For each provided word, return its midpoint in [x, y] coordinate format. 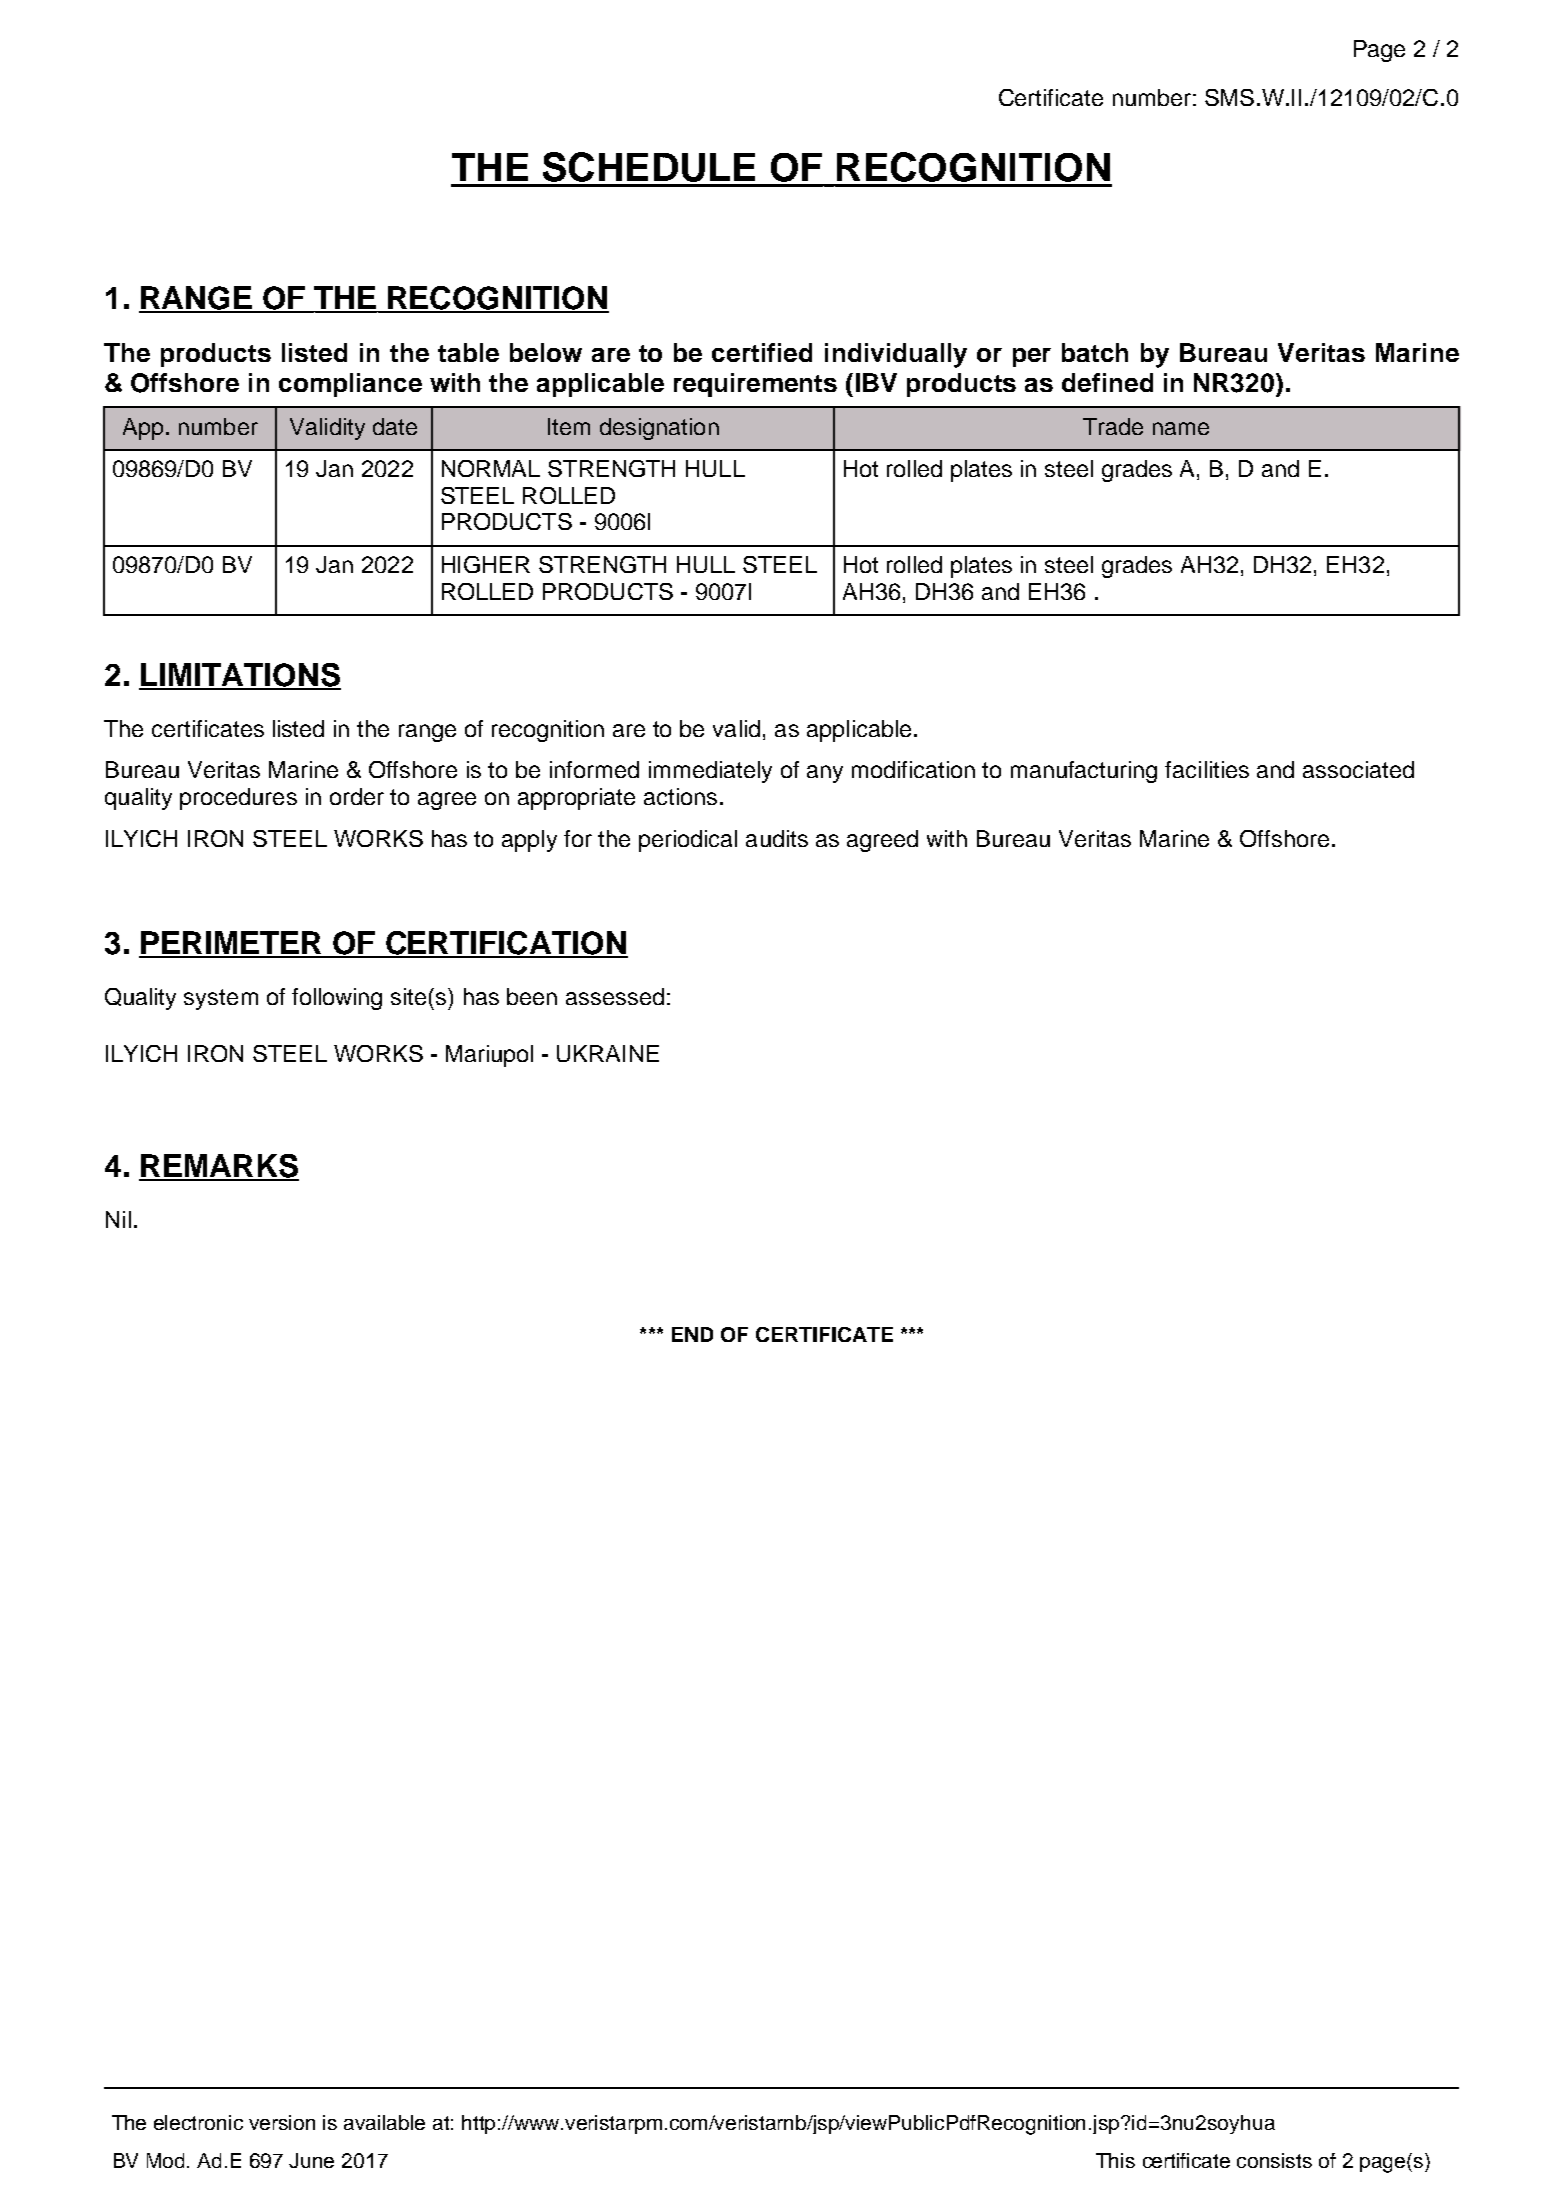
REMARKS [219, 1167]
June [311, 2160]
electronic [198, 2122]
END [692, 1334]
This [1115, 2160]
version [282, 2122]
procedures [238, 799]
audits [777, 838]
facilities [1207, 769]
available [384, 2122]
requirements [755, 385]
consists [1274, 2160]
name [1181, 428]
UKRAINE [608, 1053]
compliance [350, 385]
